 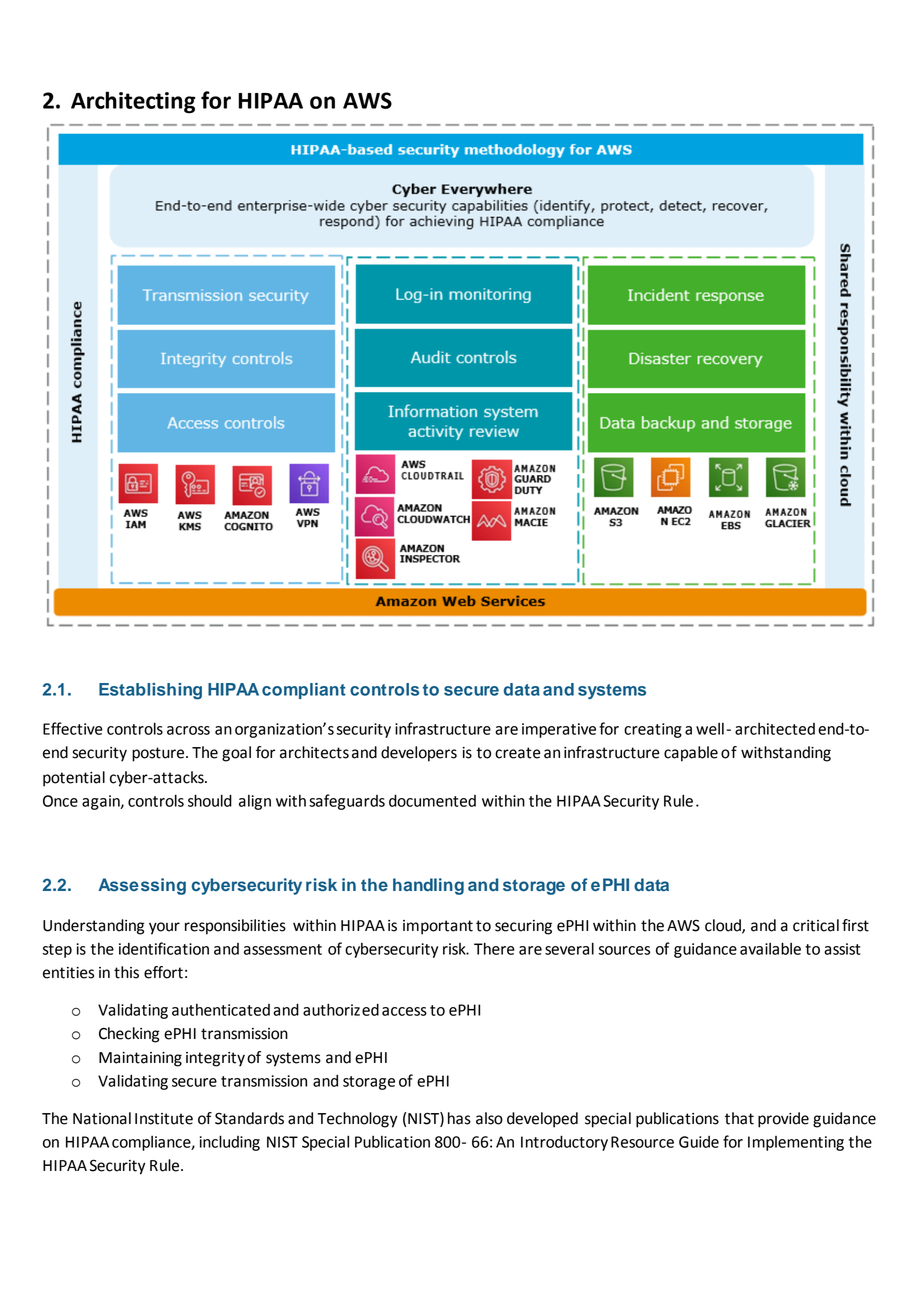 I want to click on Institute, so click(x=164, y=1119).
